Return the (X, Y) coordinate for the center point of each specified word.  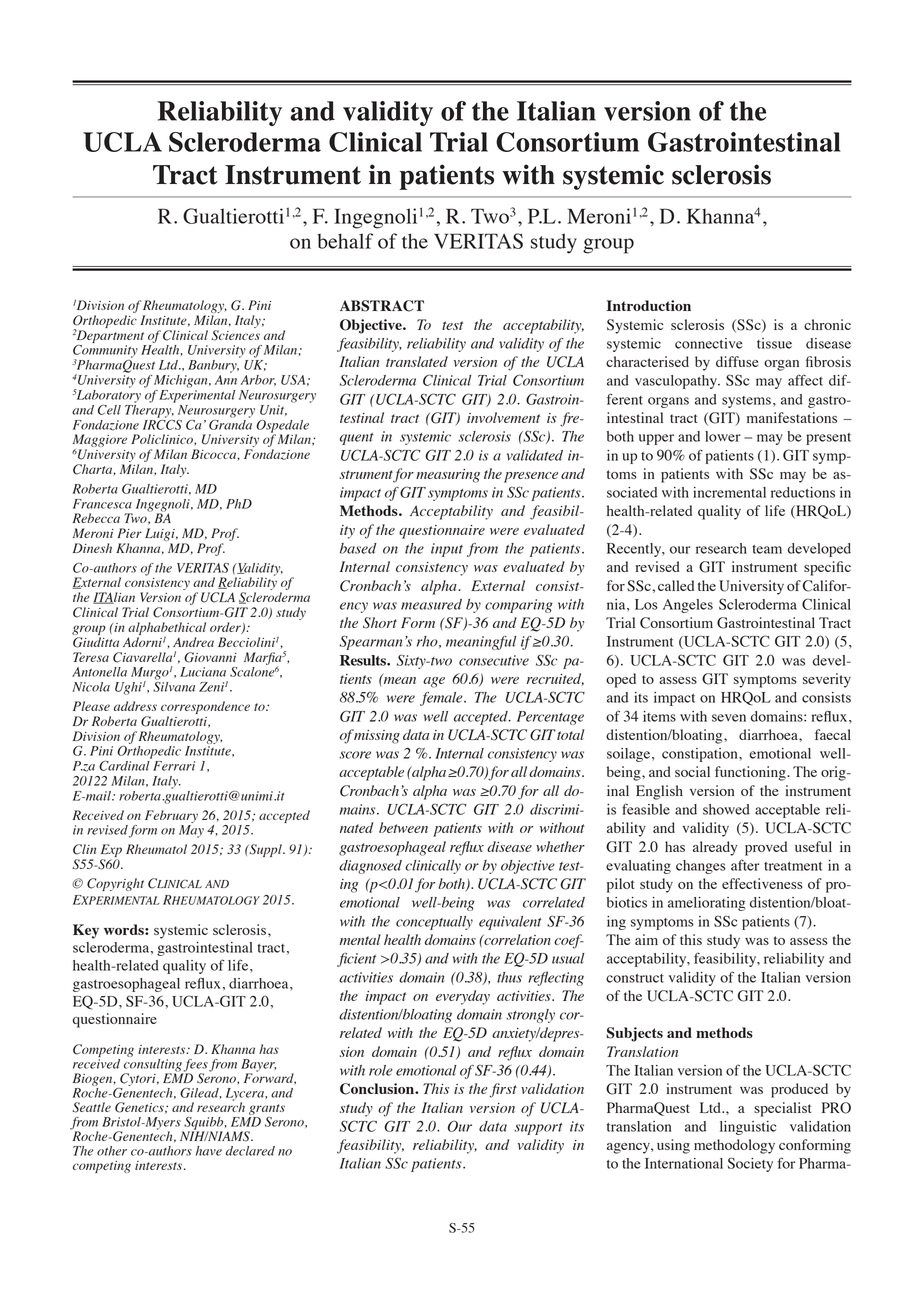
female (442, 699)
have (209, 1151)
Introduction (649, 305)
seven (729, 718)
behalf (345, 241)
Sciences (236, 335)
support (538, 1129)
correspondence (205, 707)
